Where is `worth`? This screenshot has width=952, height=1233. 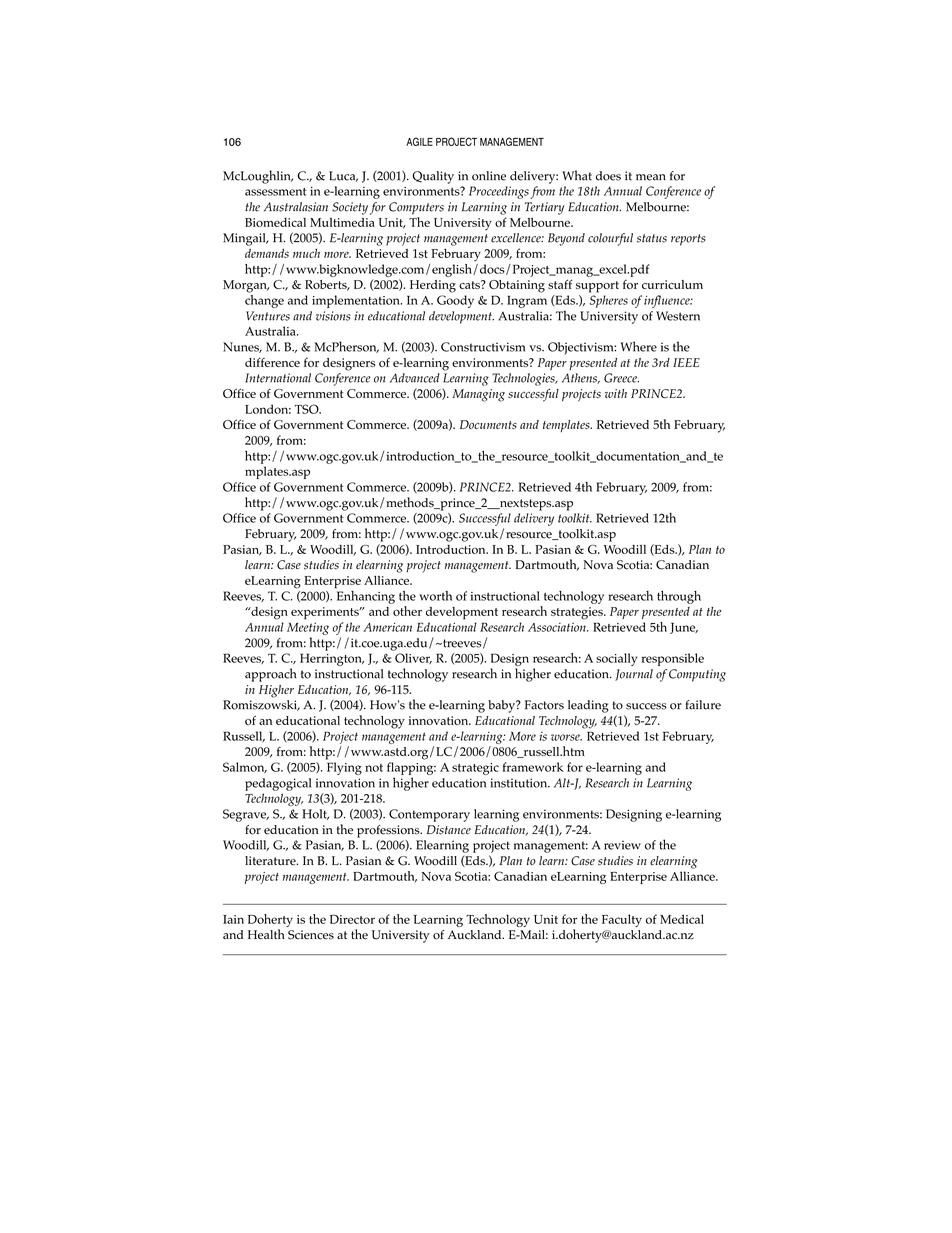 worth is located at coordinates (435, 596).
